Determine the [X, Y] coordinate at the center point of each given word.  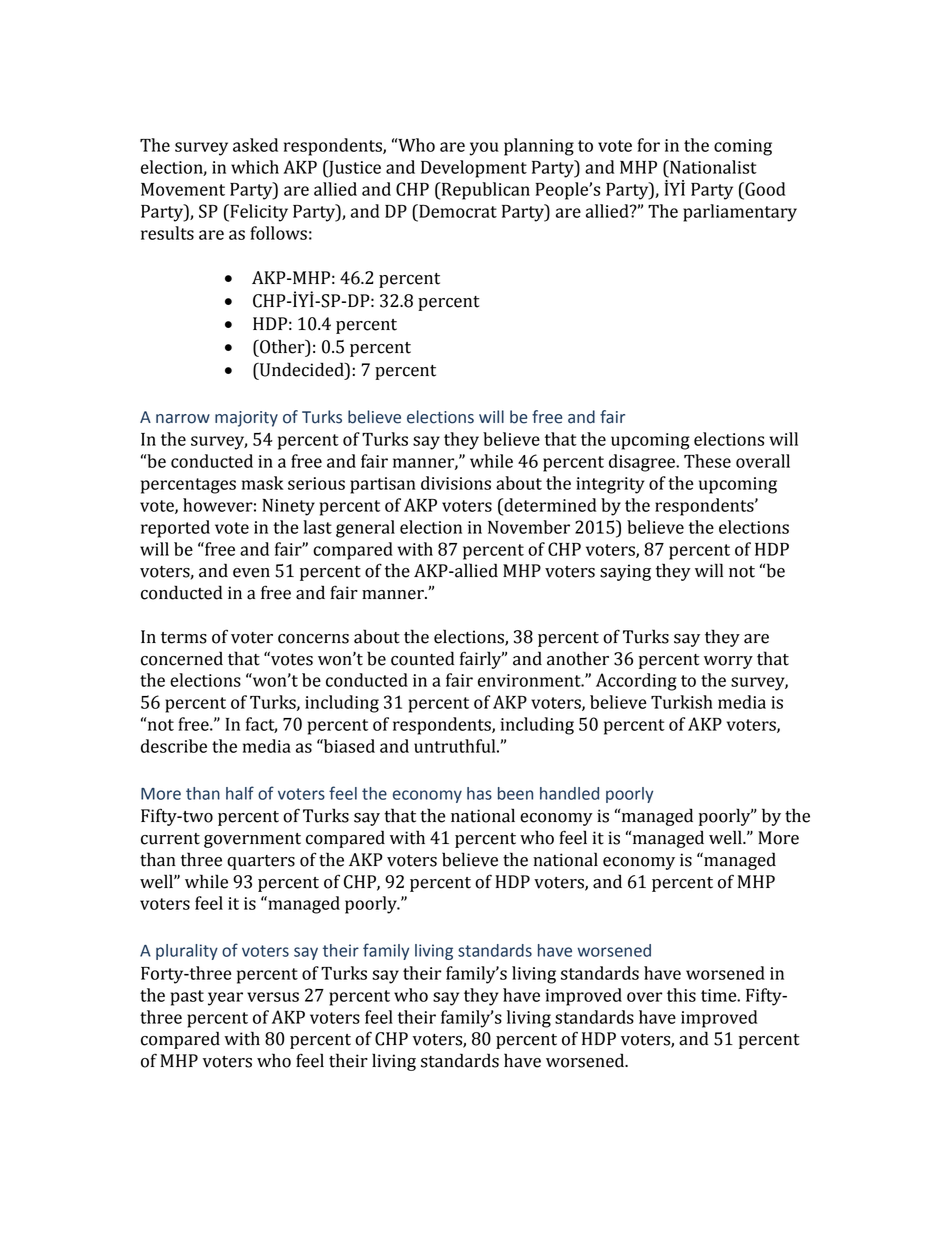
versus [273, 997]
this [681, 995]
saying [625, 572]
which [255, 167]
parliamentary [740, 213]
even [251, 573]
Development [474, 169]
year [225, 999]
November [529, 527]
